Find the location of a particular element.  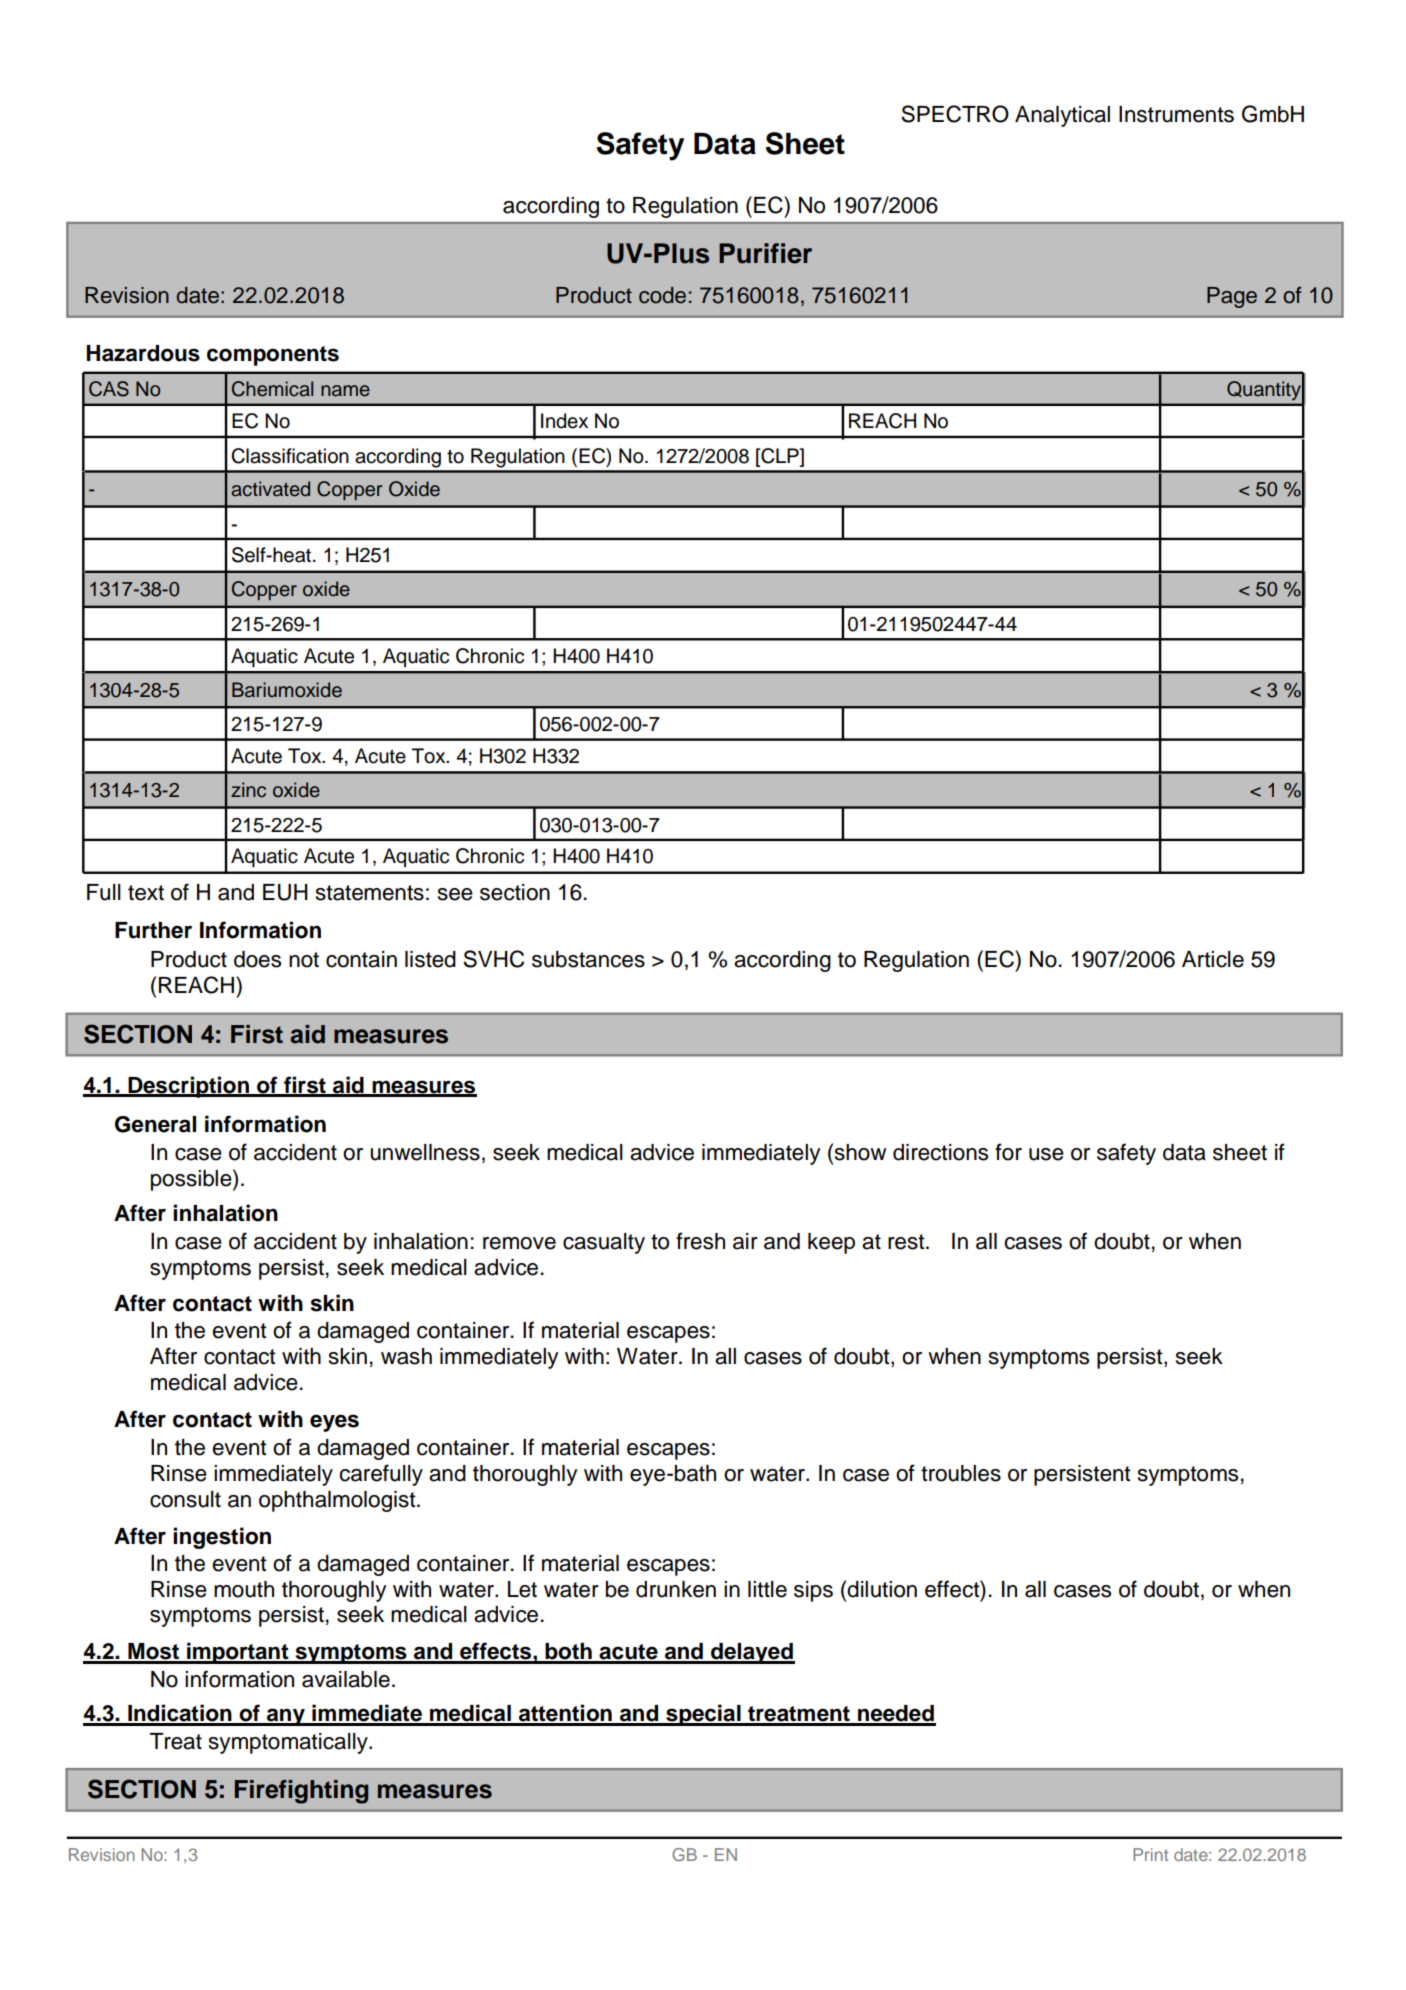

Print is located at coordinates (1150, 1854).
